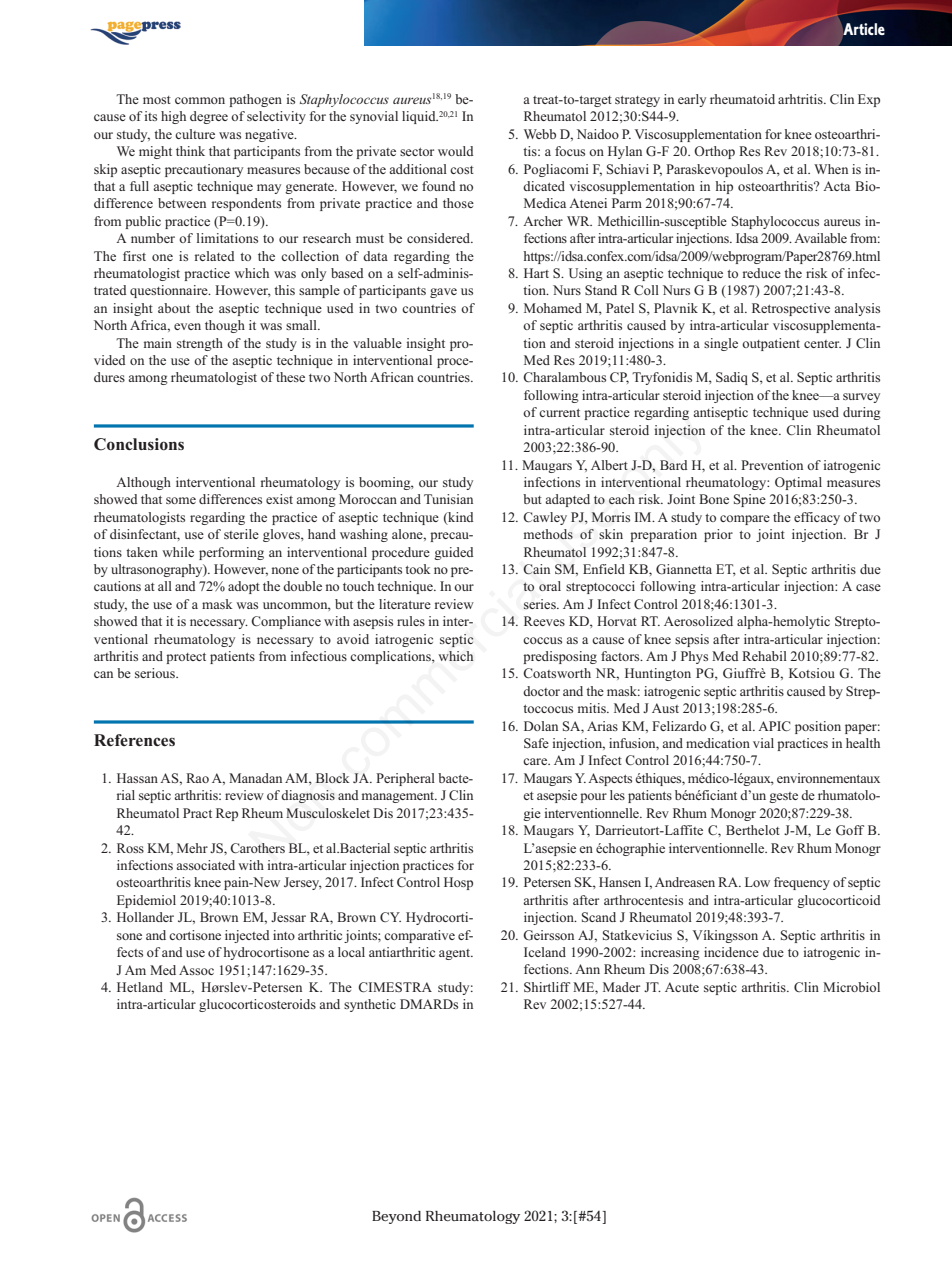 This image has height=1270, width=952. What do you see at coordinates (456, 954) in the image?
I see `agent` at bounding box center [456, 954].
